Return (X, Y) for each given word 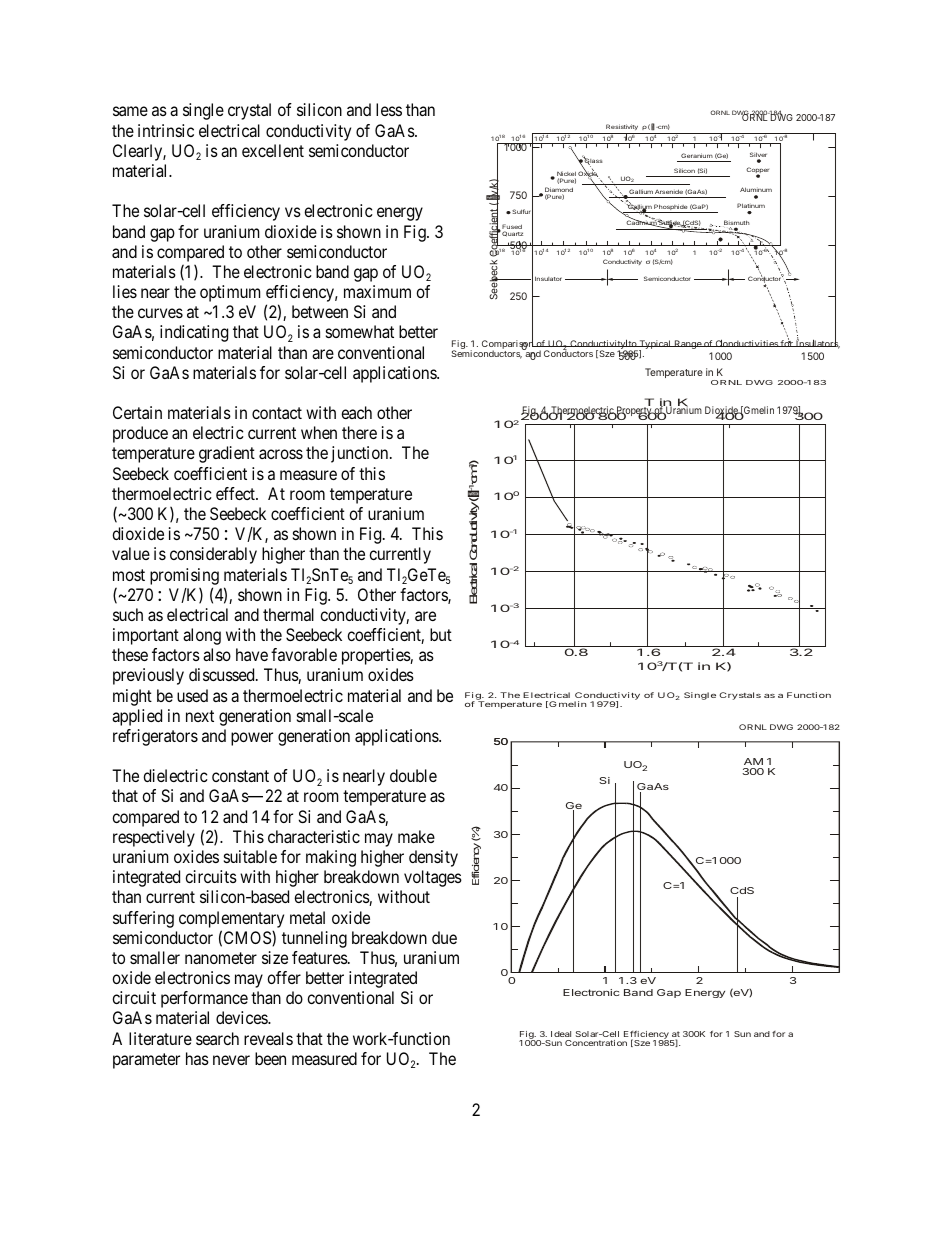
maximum (377, 291)
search (217, 1038)
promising (184, 576)
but (441, 634)
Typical (655, 346)
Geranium (697, 155)
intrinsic (166, 130)
